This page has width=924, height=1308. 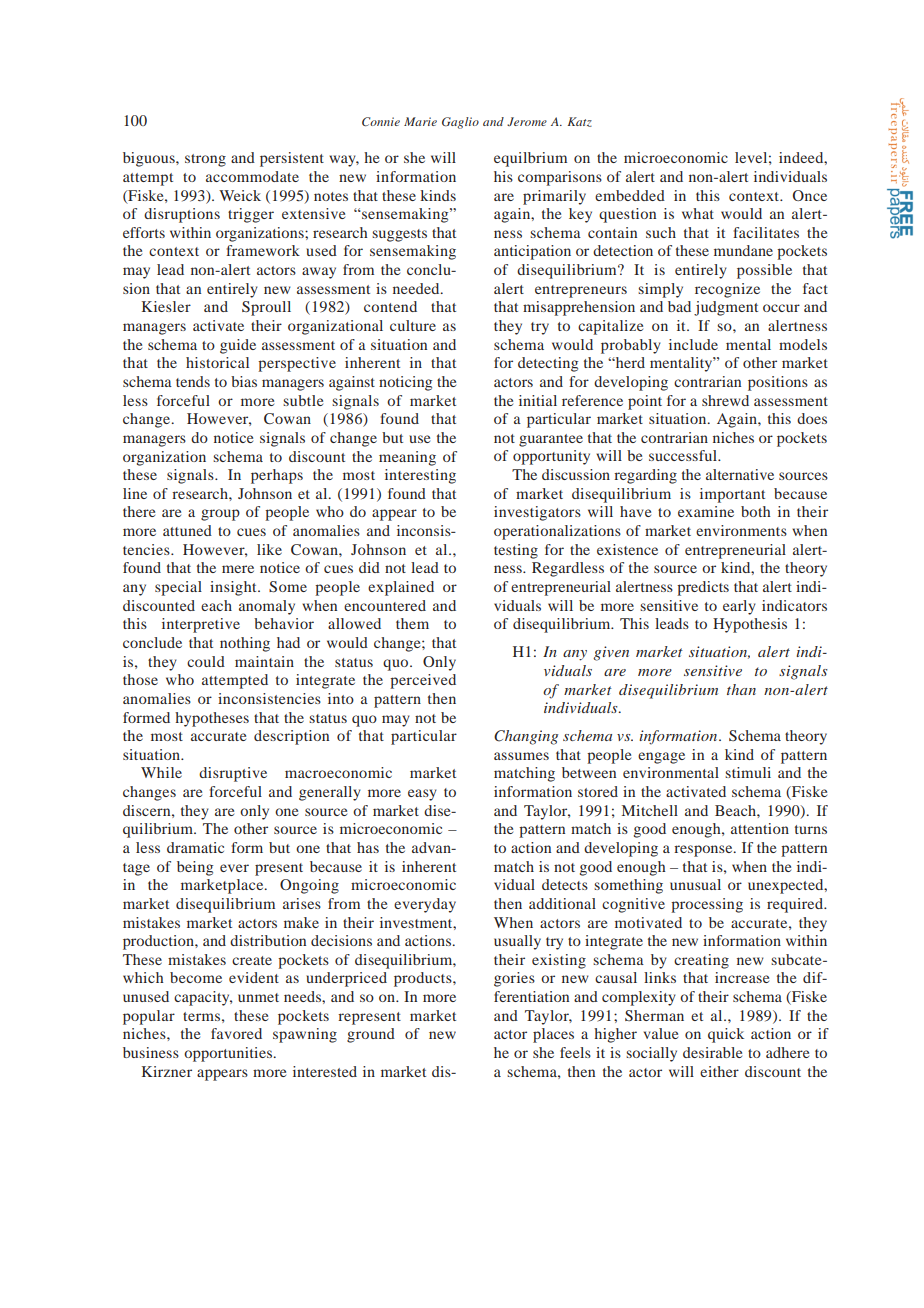 What do you see at coordinates (229, 1054) in the page?
I see `opportunities` at bounding box center [229, 1054].
